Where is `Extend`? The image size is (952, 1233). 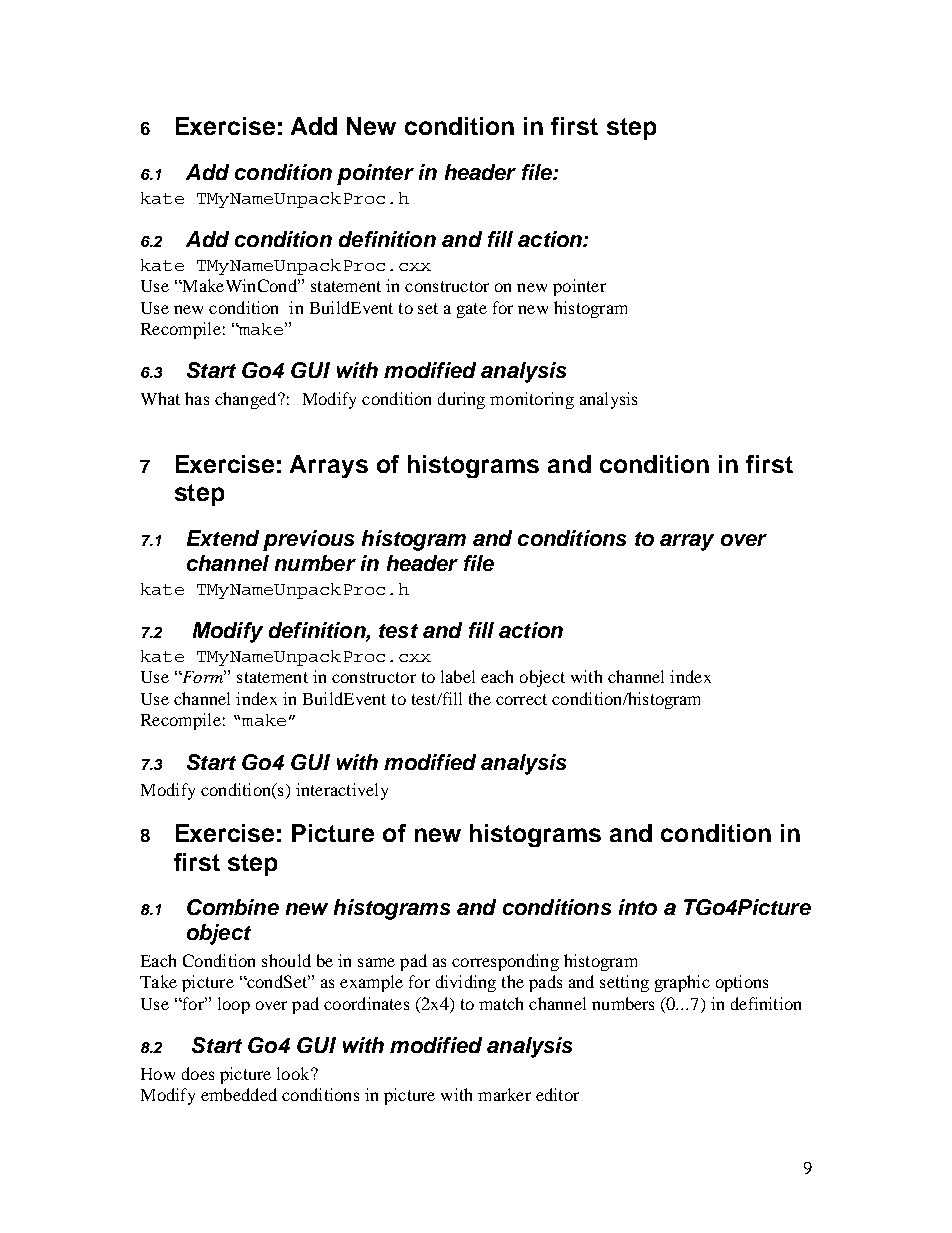 Extend is located at coordinates (223, 538).
